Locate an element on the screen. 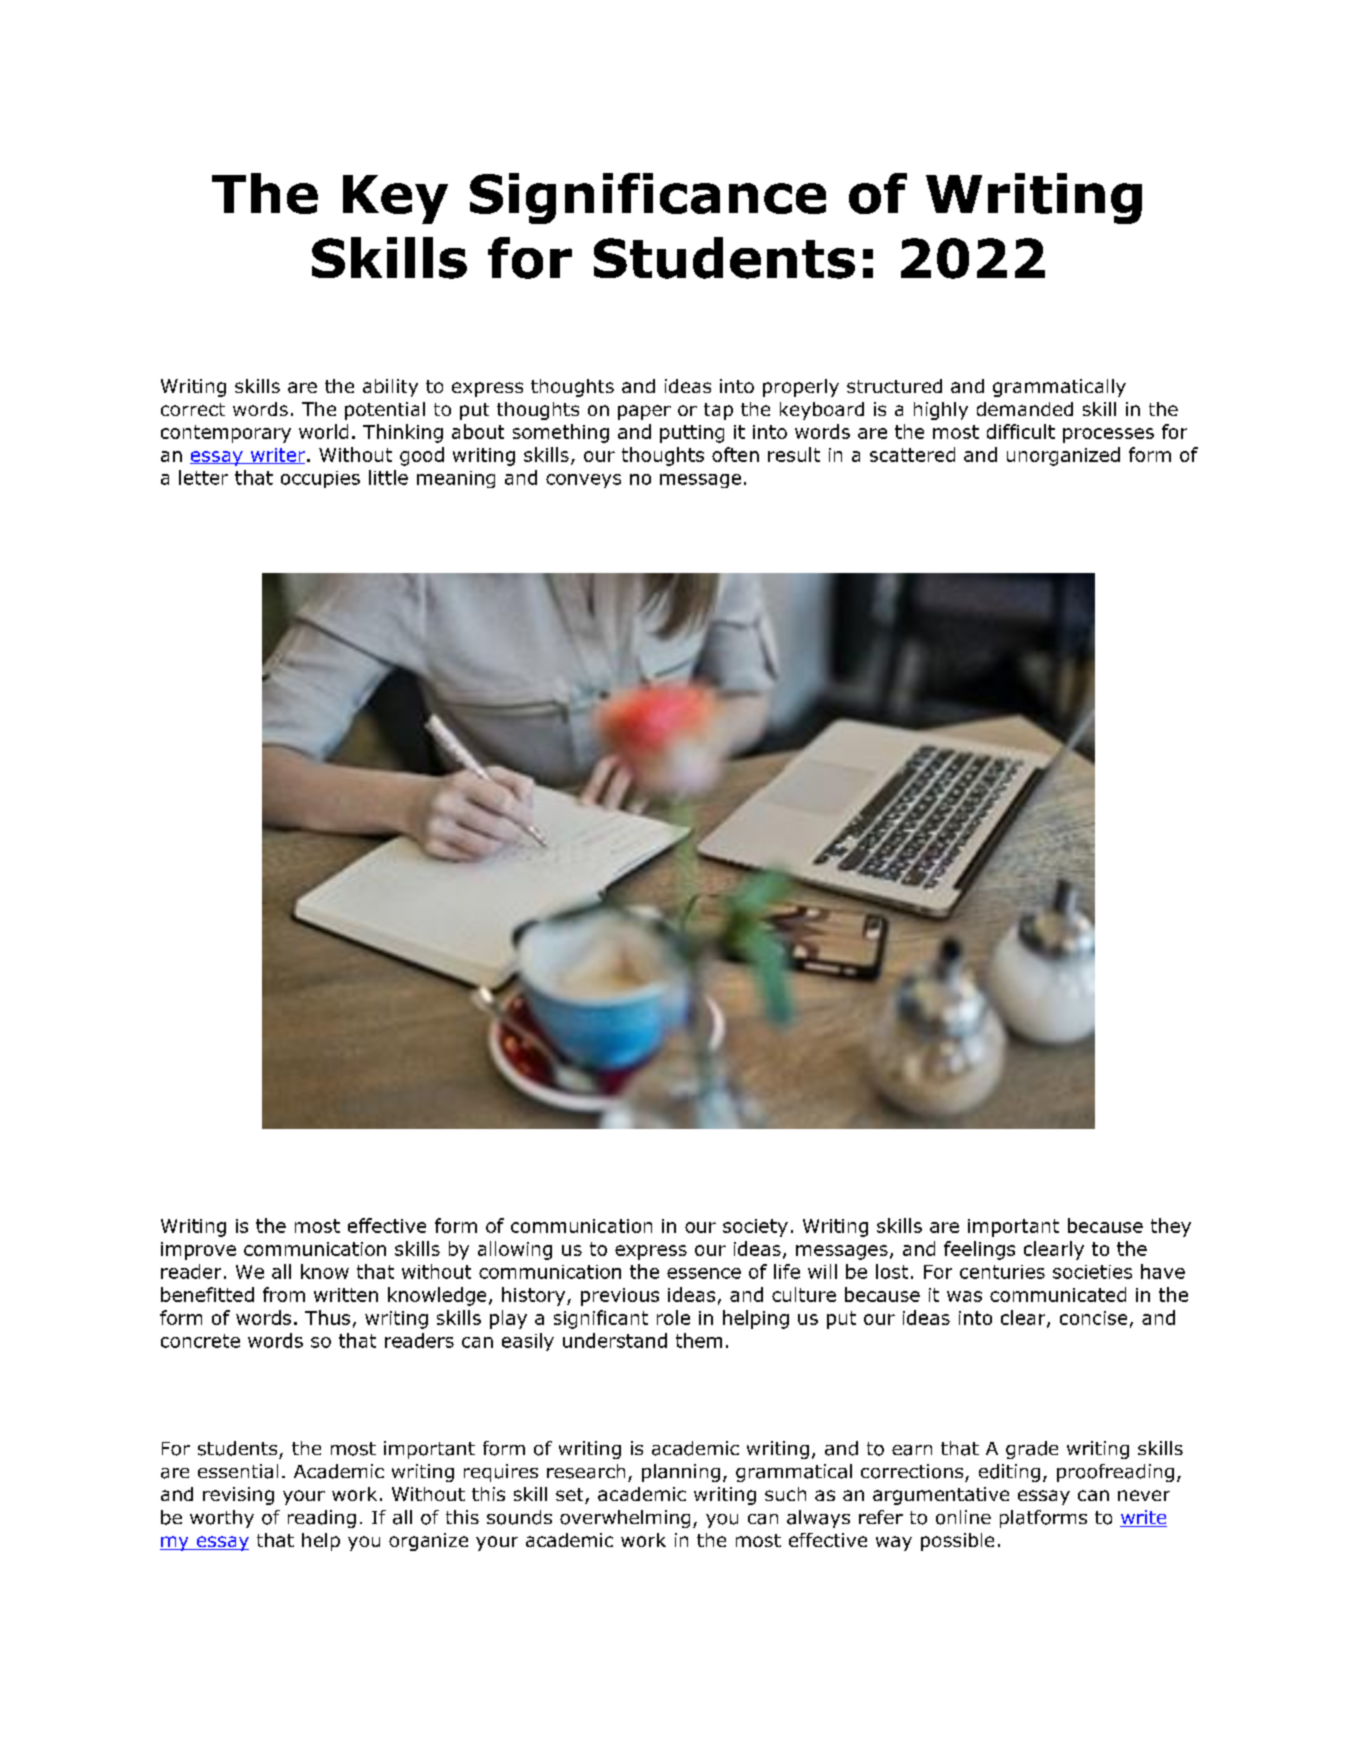 The image size is (1357, 1756). essence is located at coordinates (704, 1273).
